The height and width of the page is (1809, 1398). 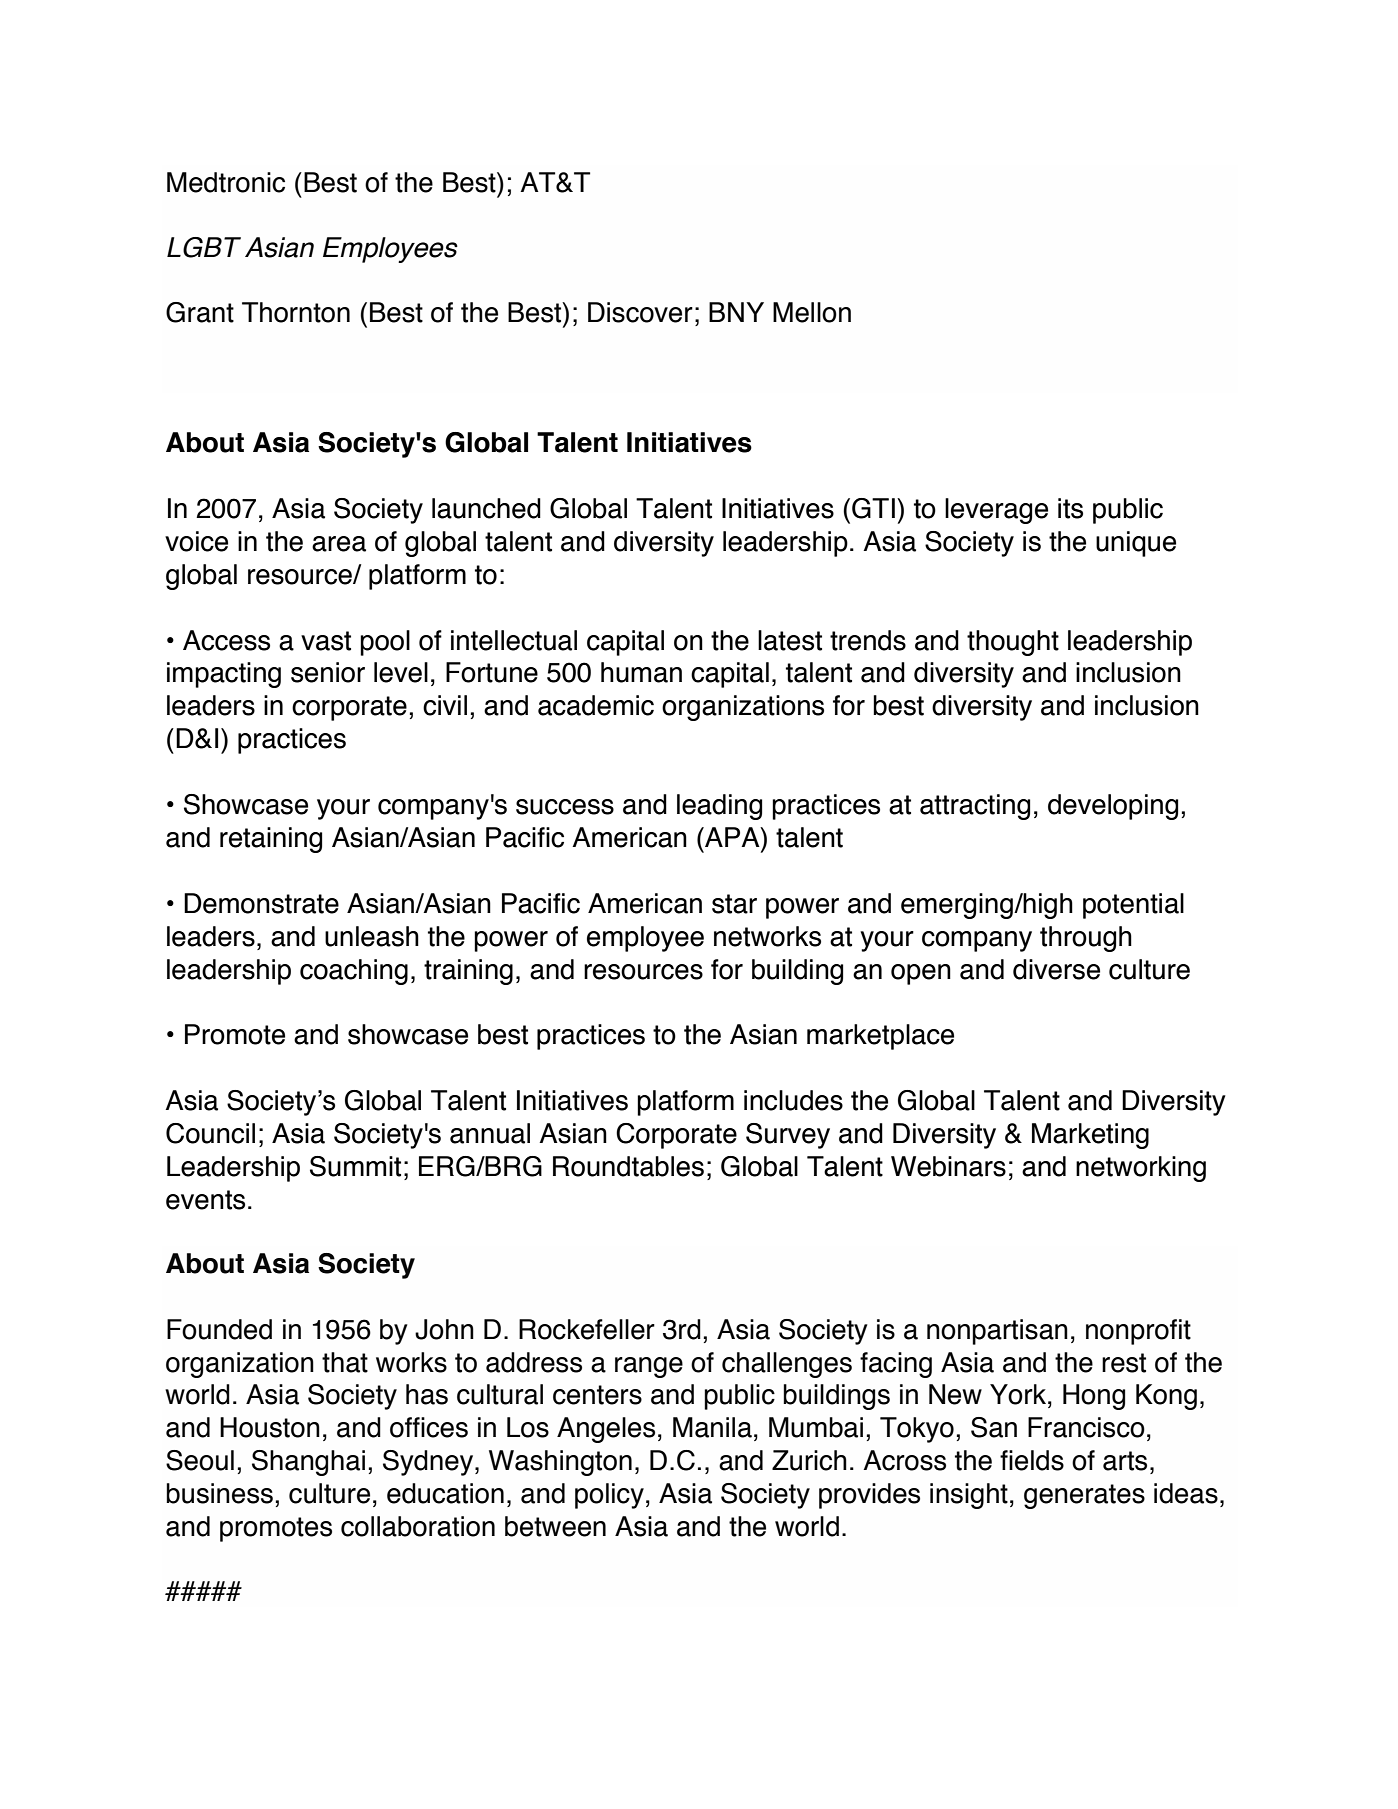 I want to click on coaching, so click(x=354, y=972).
